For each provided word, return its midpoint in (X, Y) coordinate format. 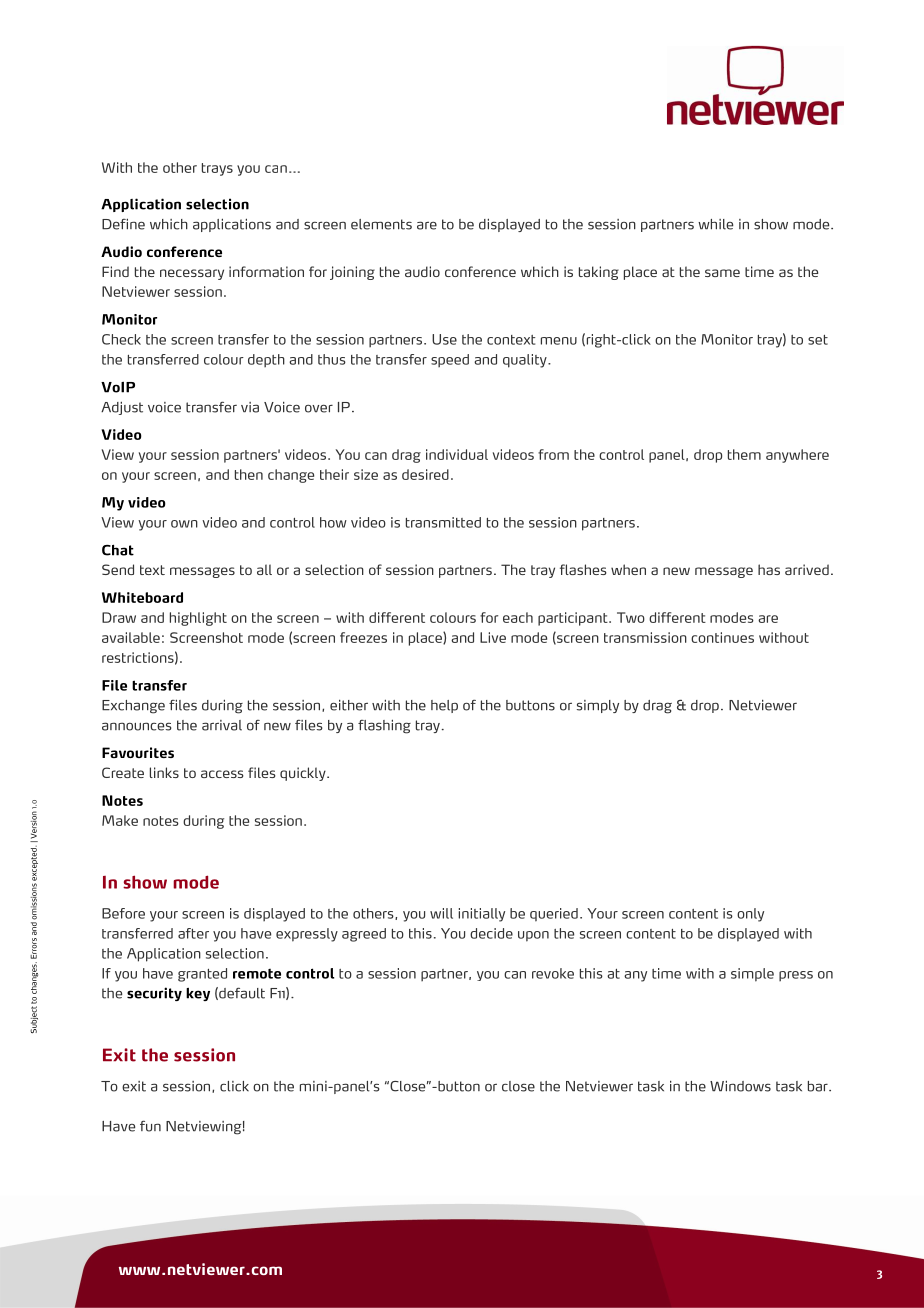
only (750, 915)
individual (457, 454)
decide (491, 933)
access (222, 774)
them (744, 454)
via (250, 407)
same (722, 273)
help (444, 706)
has (769, 569)
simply (598, 706)
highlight (198, 619)
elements (381, 224)
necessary (192, 274)
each (518, 617)
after (193, 933)
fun (150, 1126)
